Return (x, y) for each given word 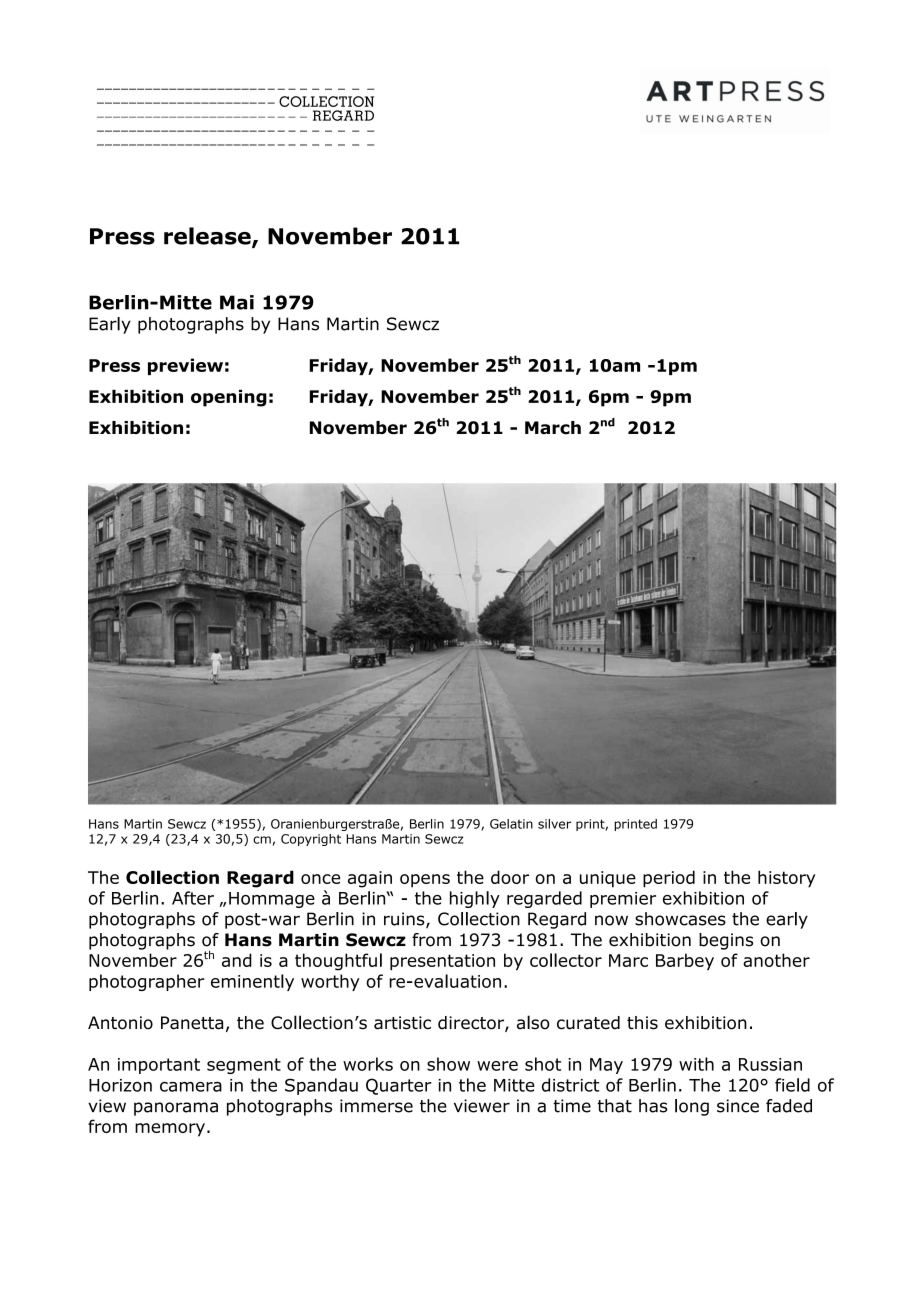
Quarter (399, 1086)
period (669, 879)
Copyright (311, 840)
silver (554, 824)
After (193, 898)
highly (475, 899)
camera (191, 1087)
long (692, 1107)
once (320, 879)
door (510, 877)
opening (229, 398)
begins (726, 941)
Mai (237, 302)
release (208, 237)
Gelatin (511, 824)
